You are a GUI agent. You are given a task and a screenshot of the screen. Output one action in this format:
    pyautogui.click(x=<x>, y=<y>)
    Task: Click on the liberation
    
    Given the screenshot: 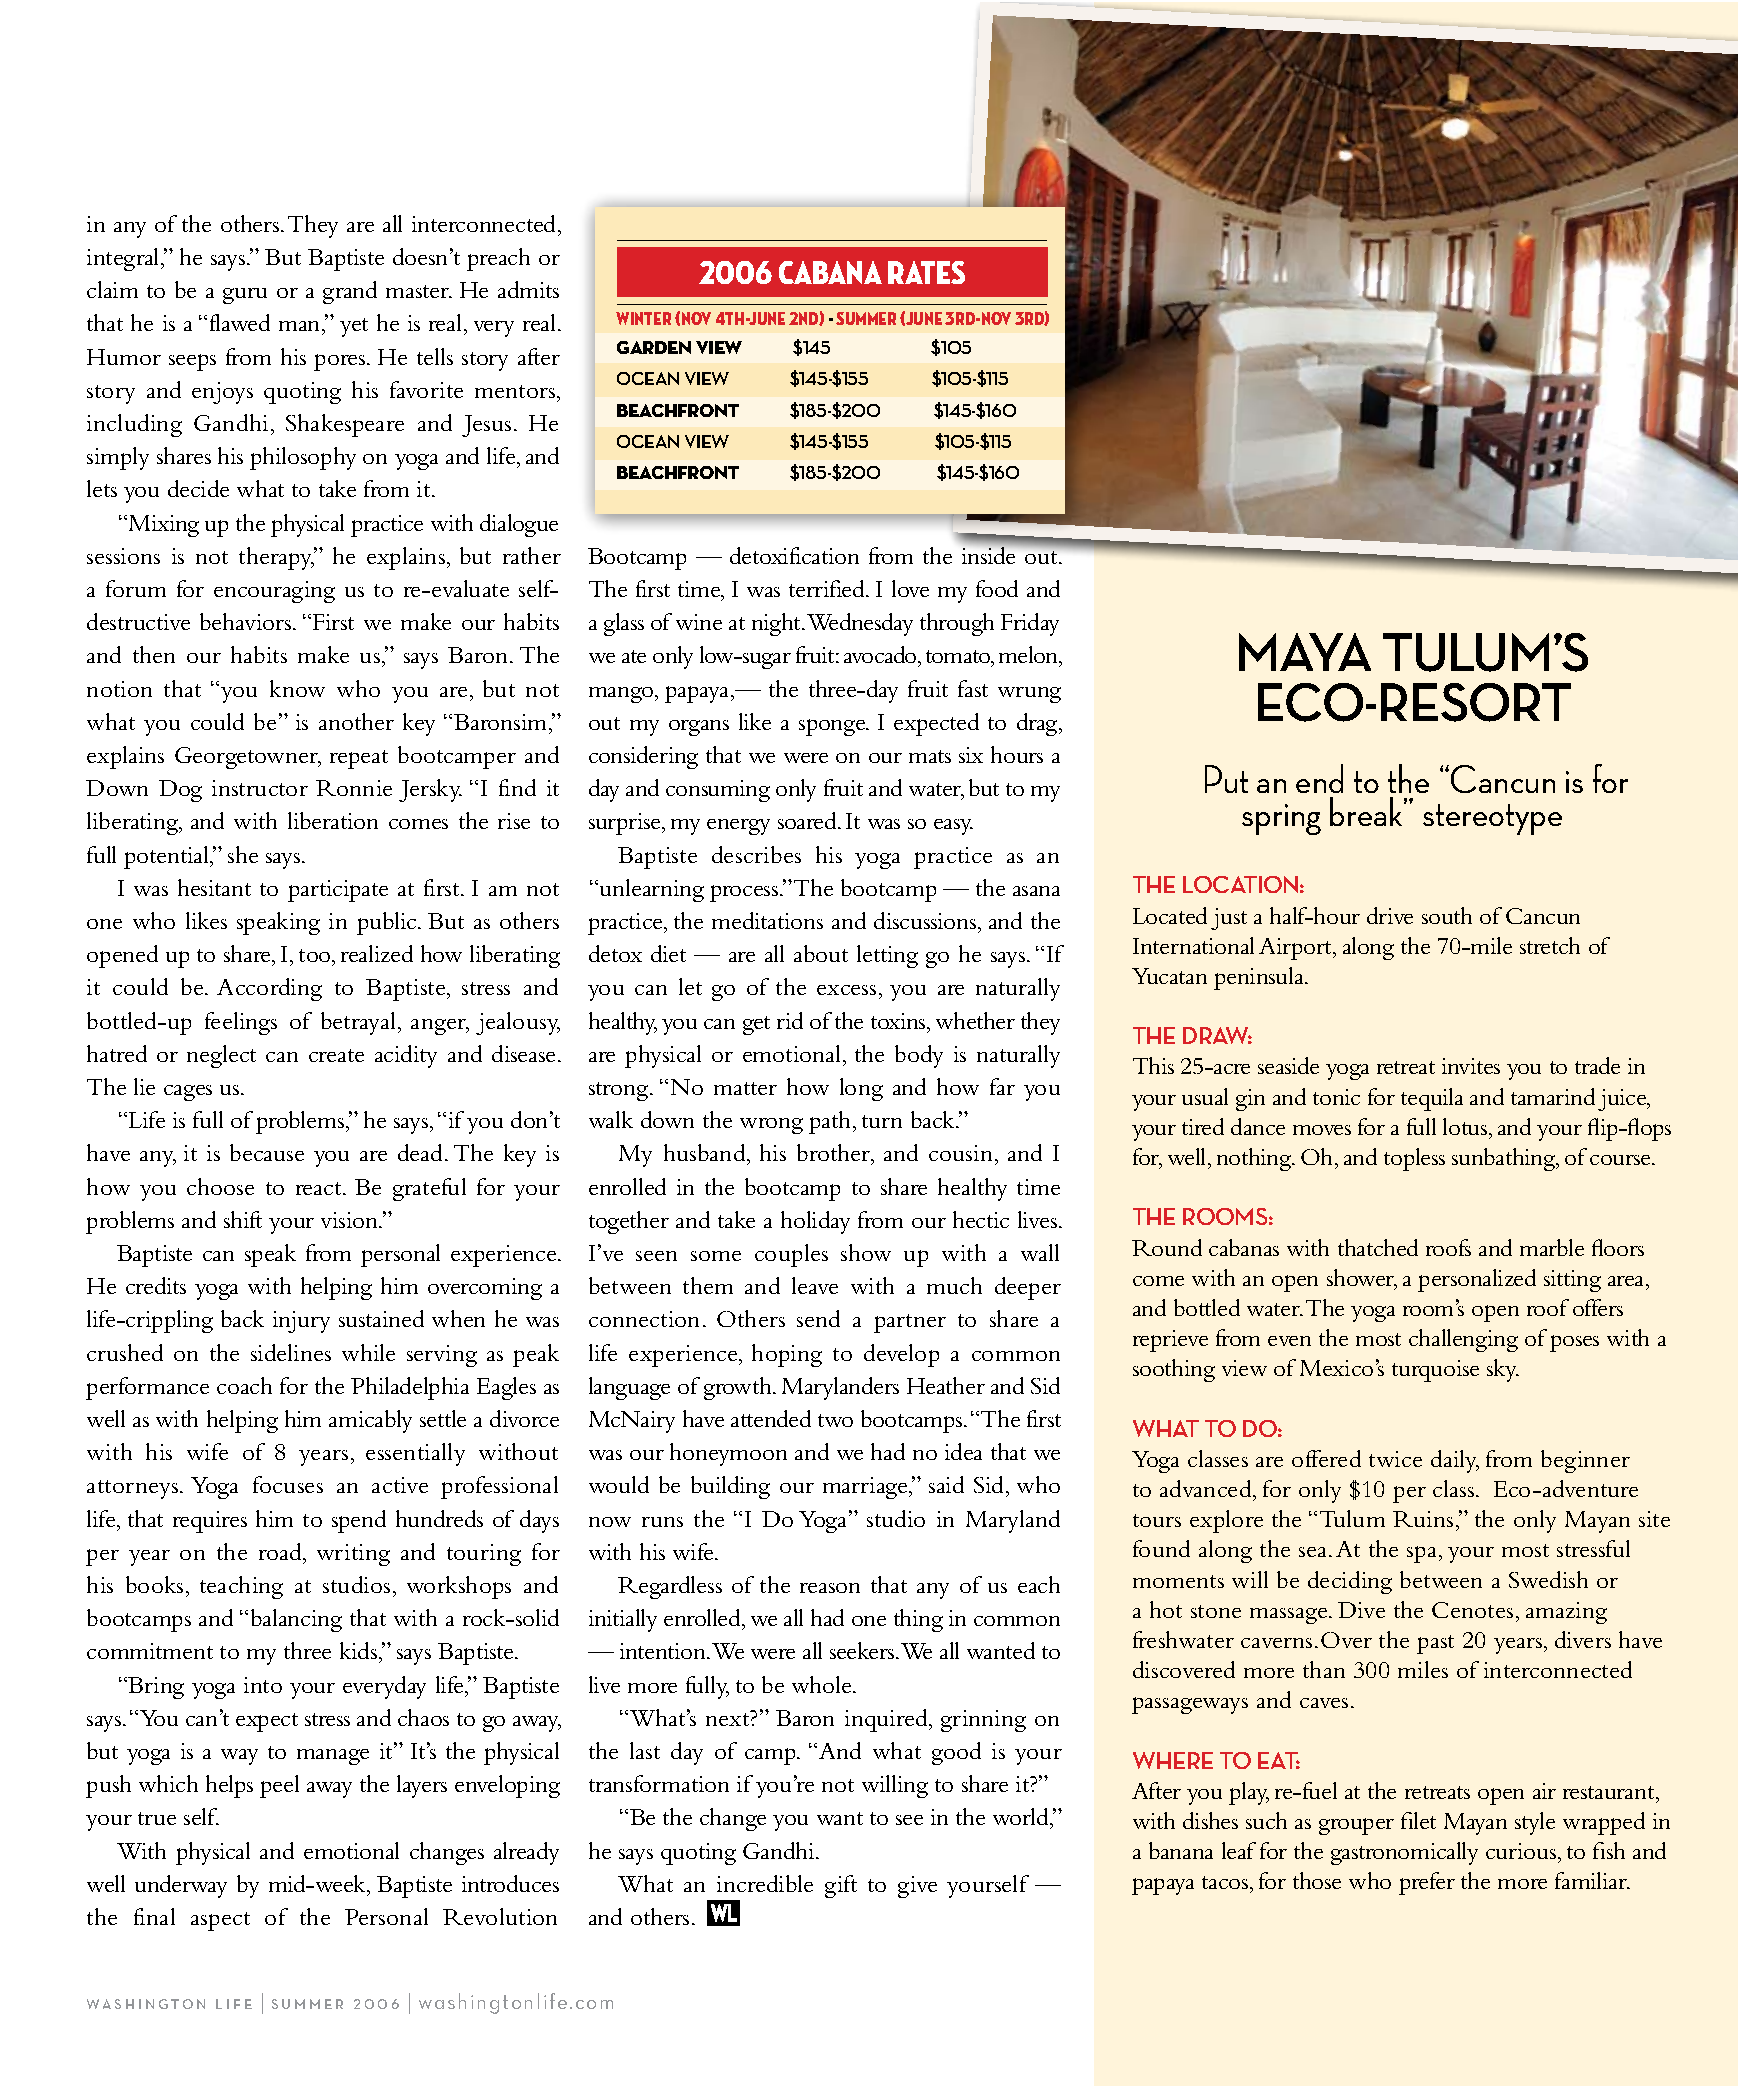 What is the action you would take?
    pyautogui.click(x=333, y=820)
